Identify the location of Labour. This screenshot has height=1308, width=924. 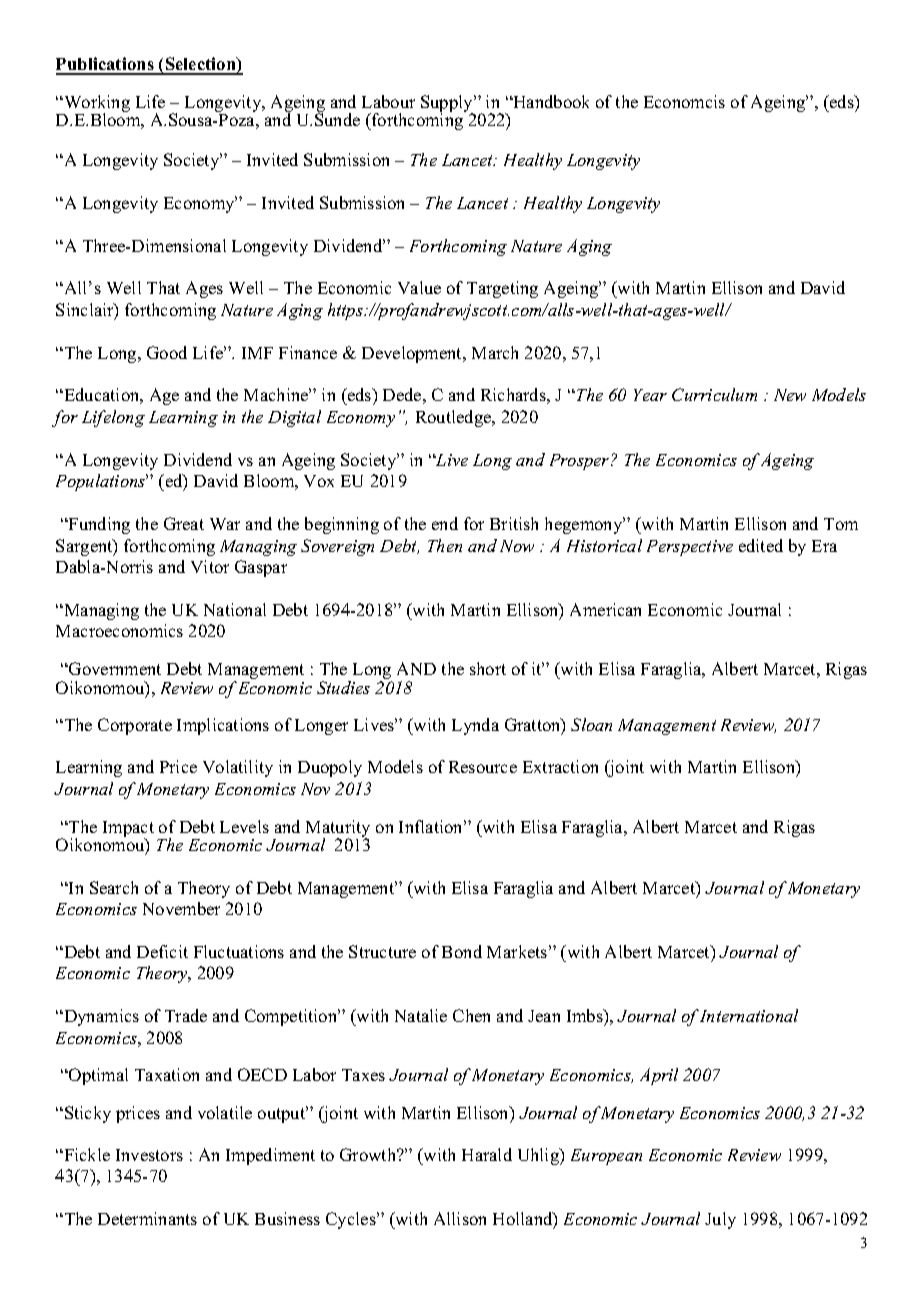
(388, 101).
